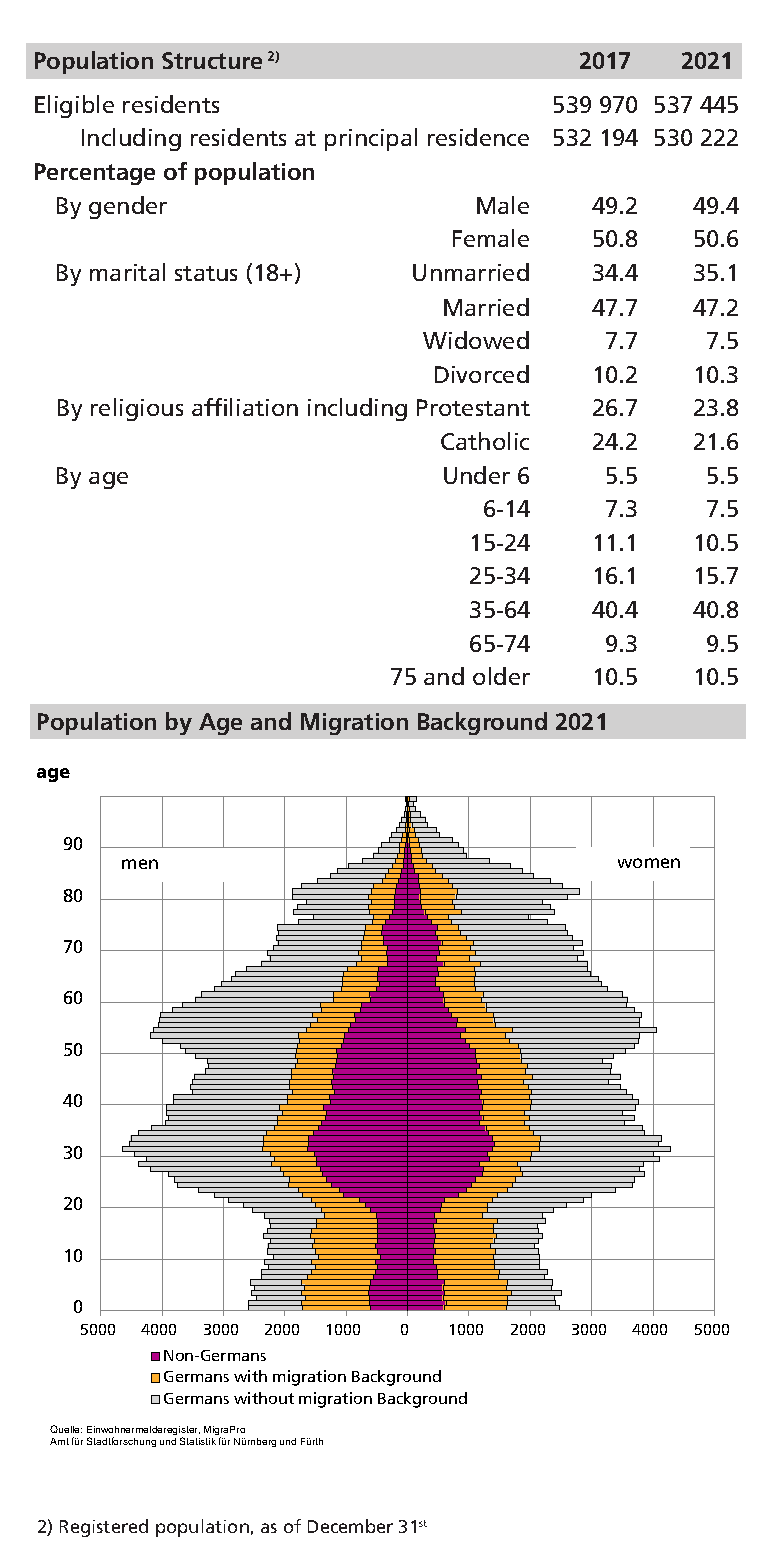  I want to click on religious, so click(137, 409).
